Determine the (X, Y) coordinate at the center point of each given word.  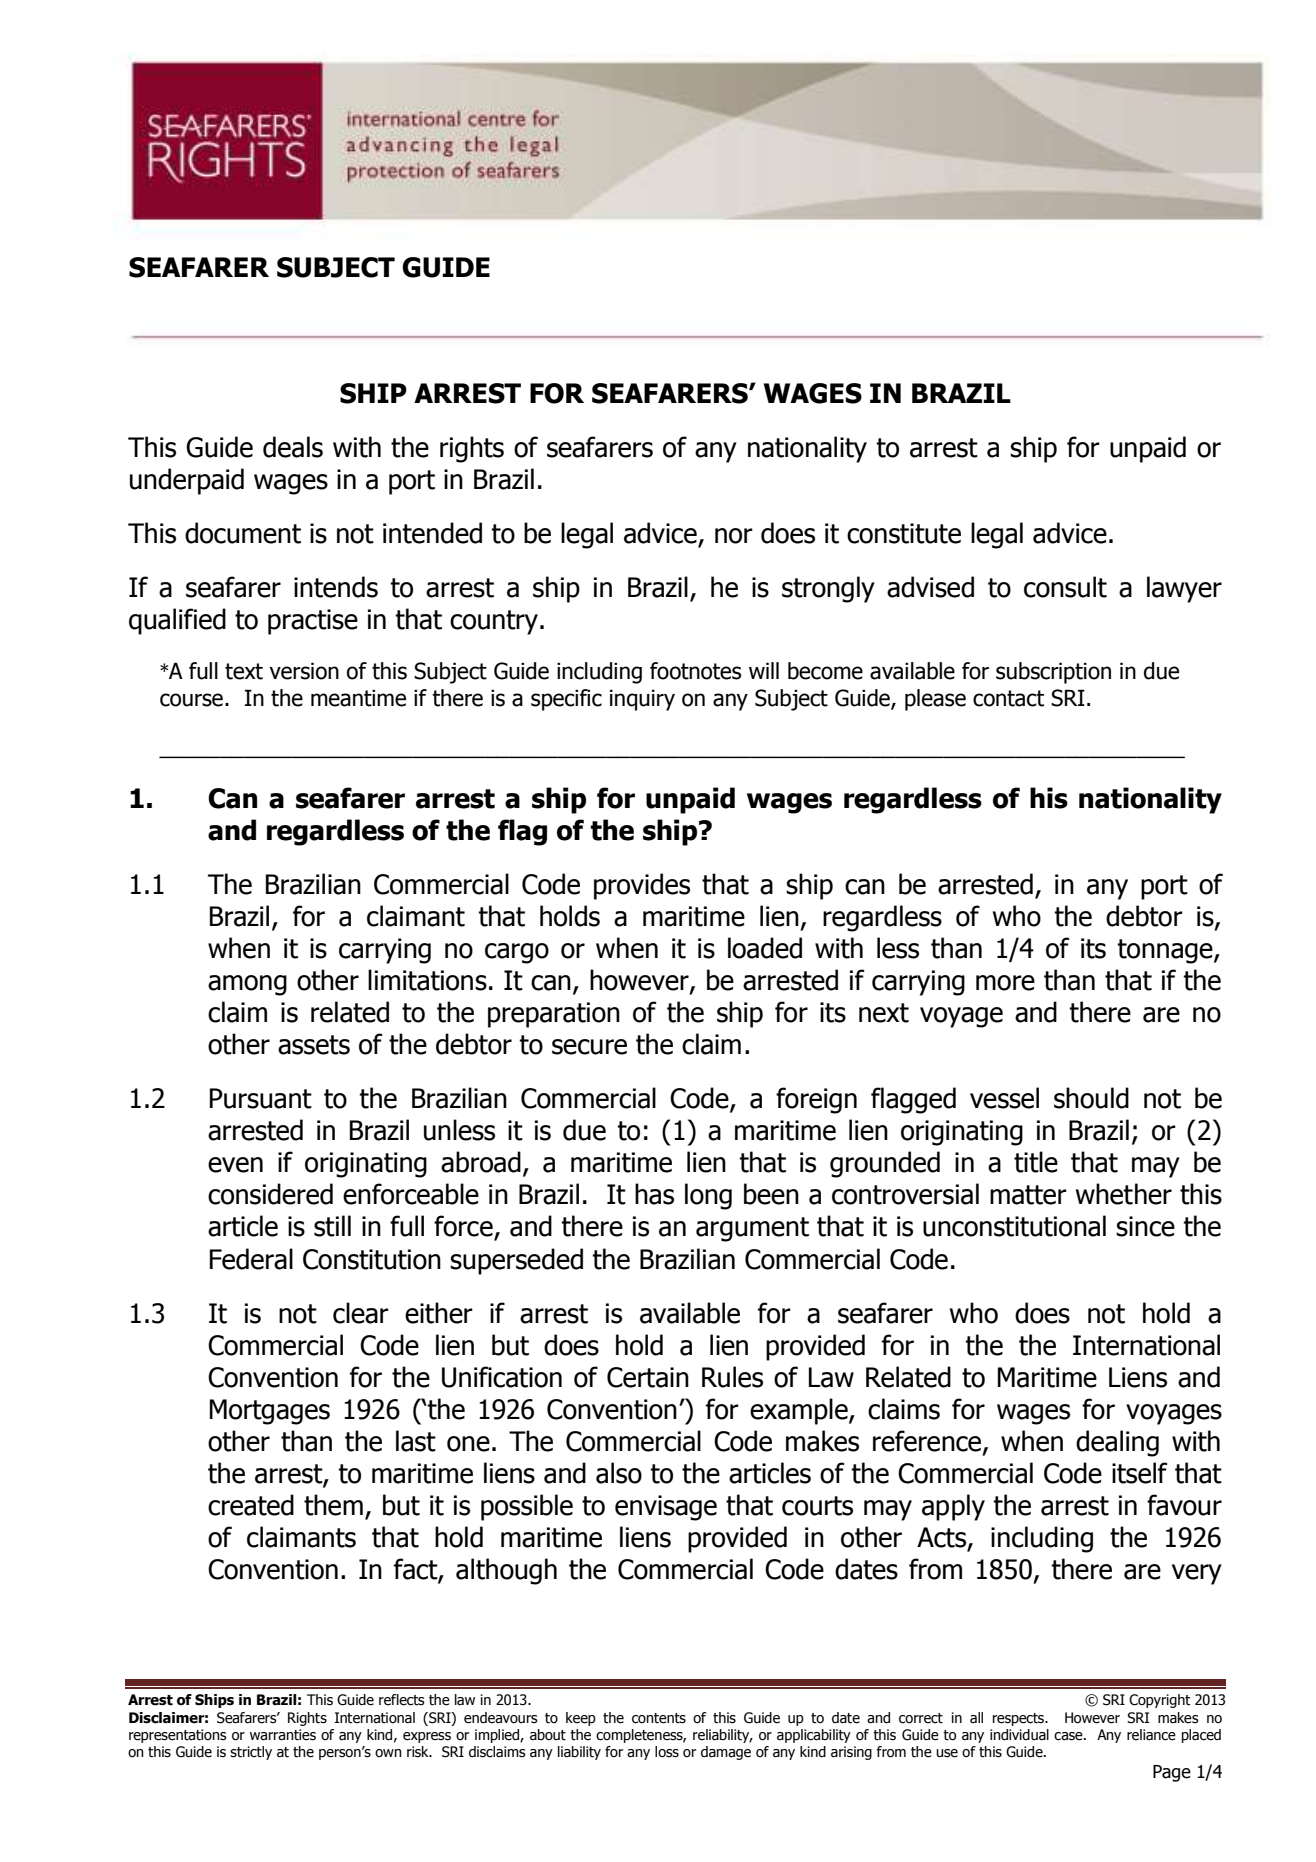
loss (667, 1752)
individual (1019, 1735)
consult (1065, 587)
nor (734, 536)
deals (293, 447)
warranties (283, 1735)
